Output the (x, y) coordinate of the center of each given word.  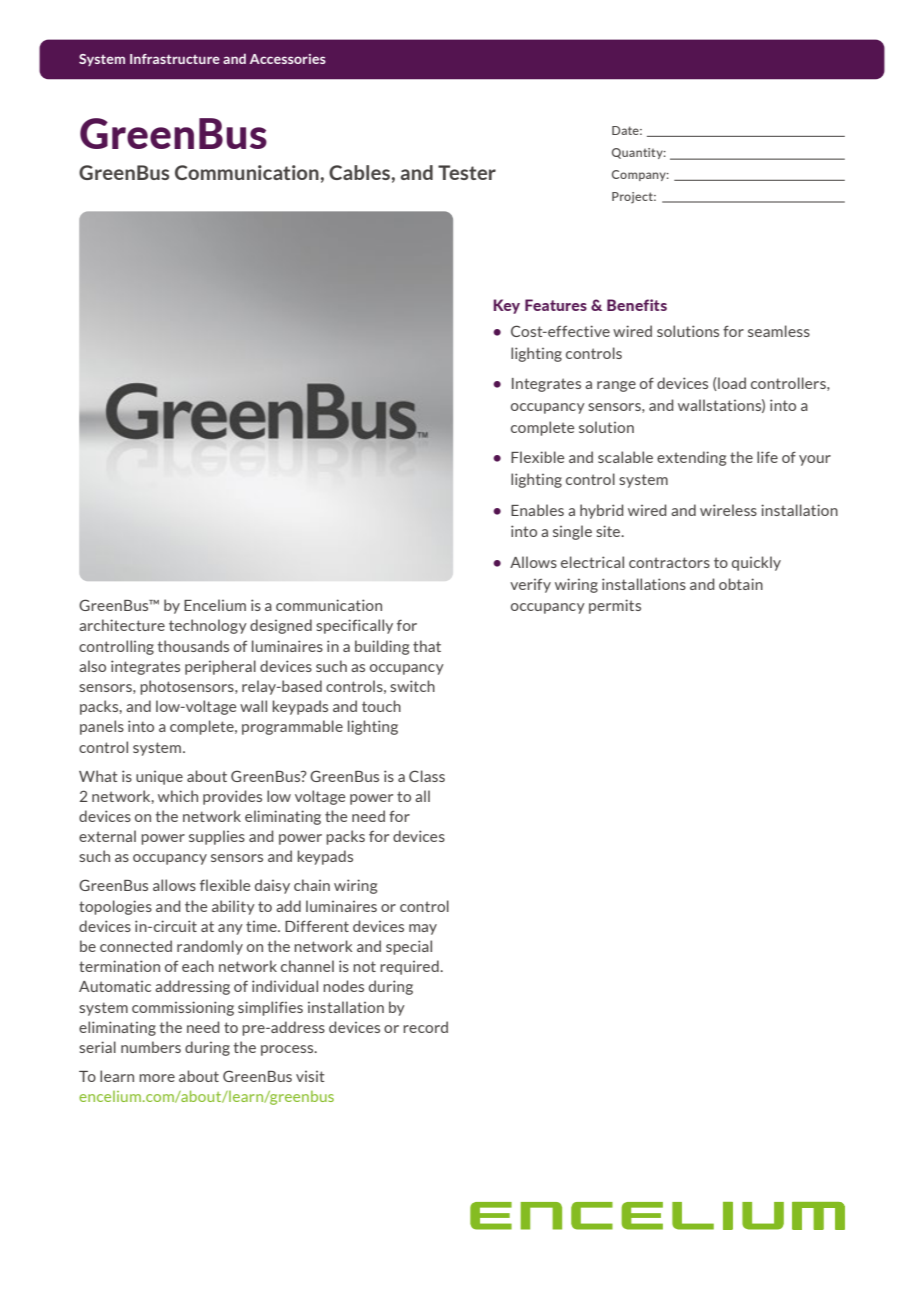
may (423, 929)
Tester (467, 172)
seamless (779, 331)
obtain (741, 584)
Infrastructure (175, 59)
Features (556, 305)
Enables (537, 510)
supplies (217, 837)
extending (691, 458)
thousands (193, 646)
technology (208, 626)
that (427, 646)
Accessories (288, 59)
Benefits (637, 305)
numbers (151, 1047)
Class (427, 776)
